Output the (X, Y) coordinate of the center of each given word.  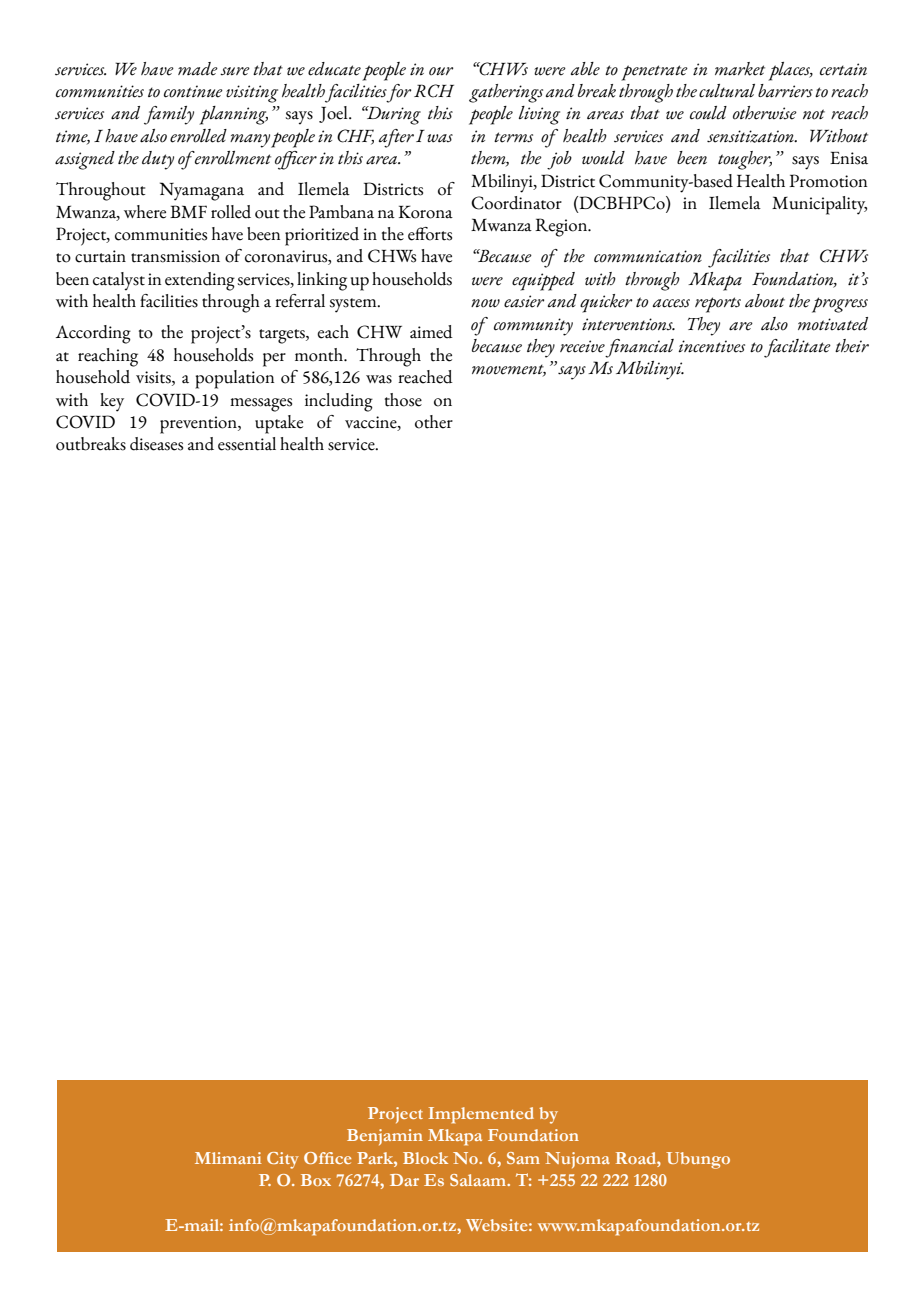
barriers (785, 91)
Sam (523, 1158)
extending (200, 281)
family (169, 115)
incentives (711, 346)
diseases (156, 444)
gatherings (506, 93)
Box (316, 1180)
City (283, 1160)
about (765, 301)
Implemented (481, 1115)
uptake (279, 424)
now (485, 303)
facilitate (797, 348)
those (403, 400)
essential (247, 444)
